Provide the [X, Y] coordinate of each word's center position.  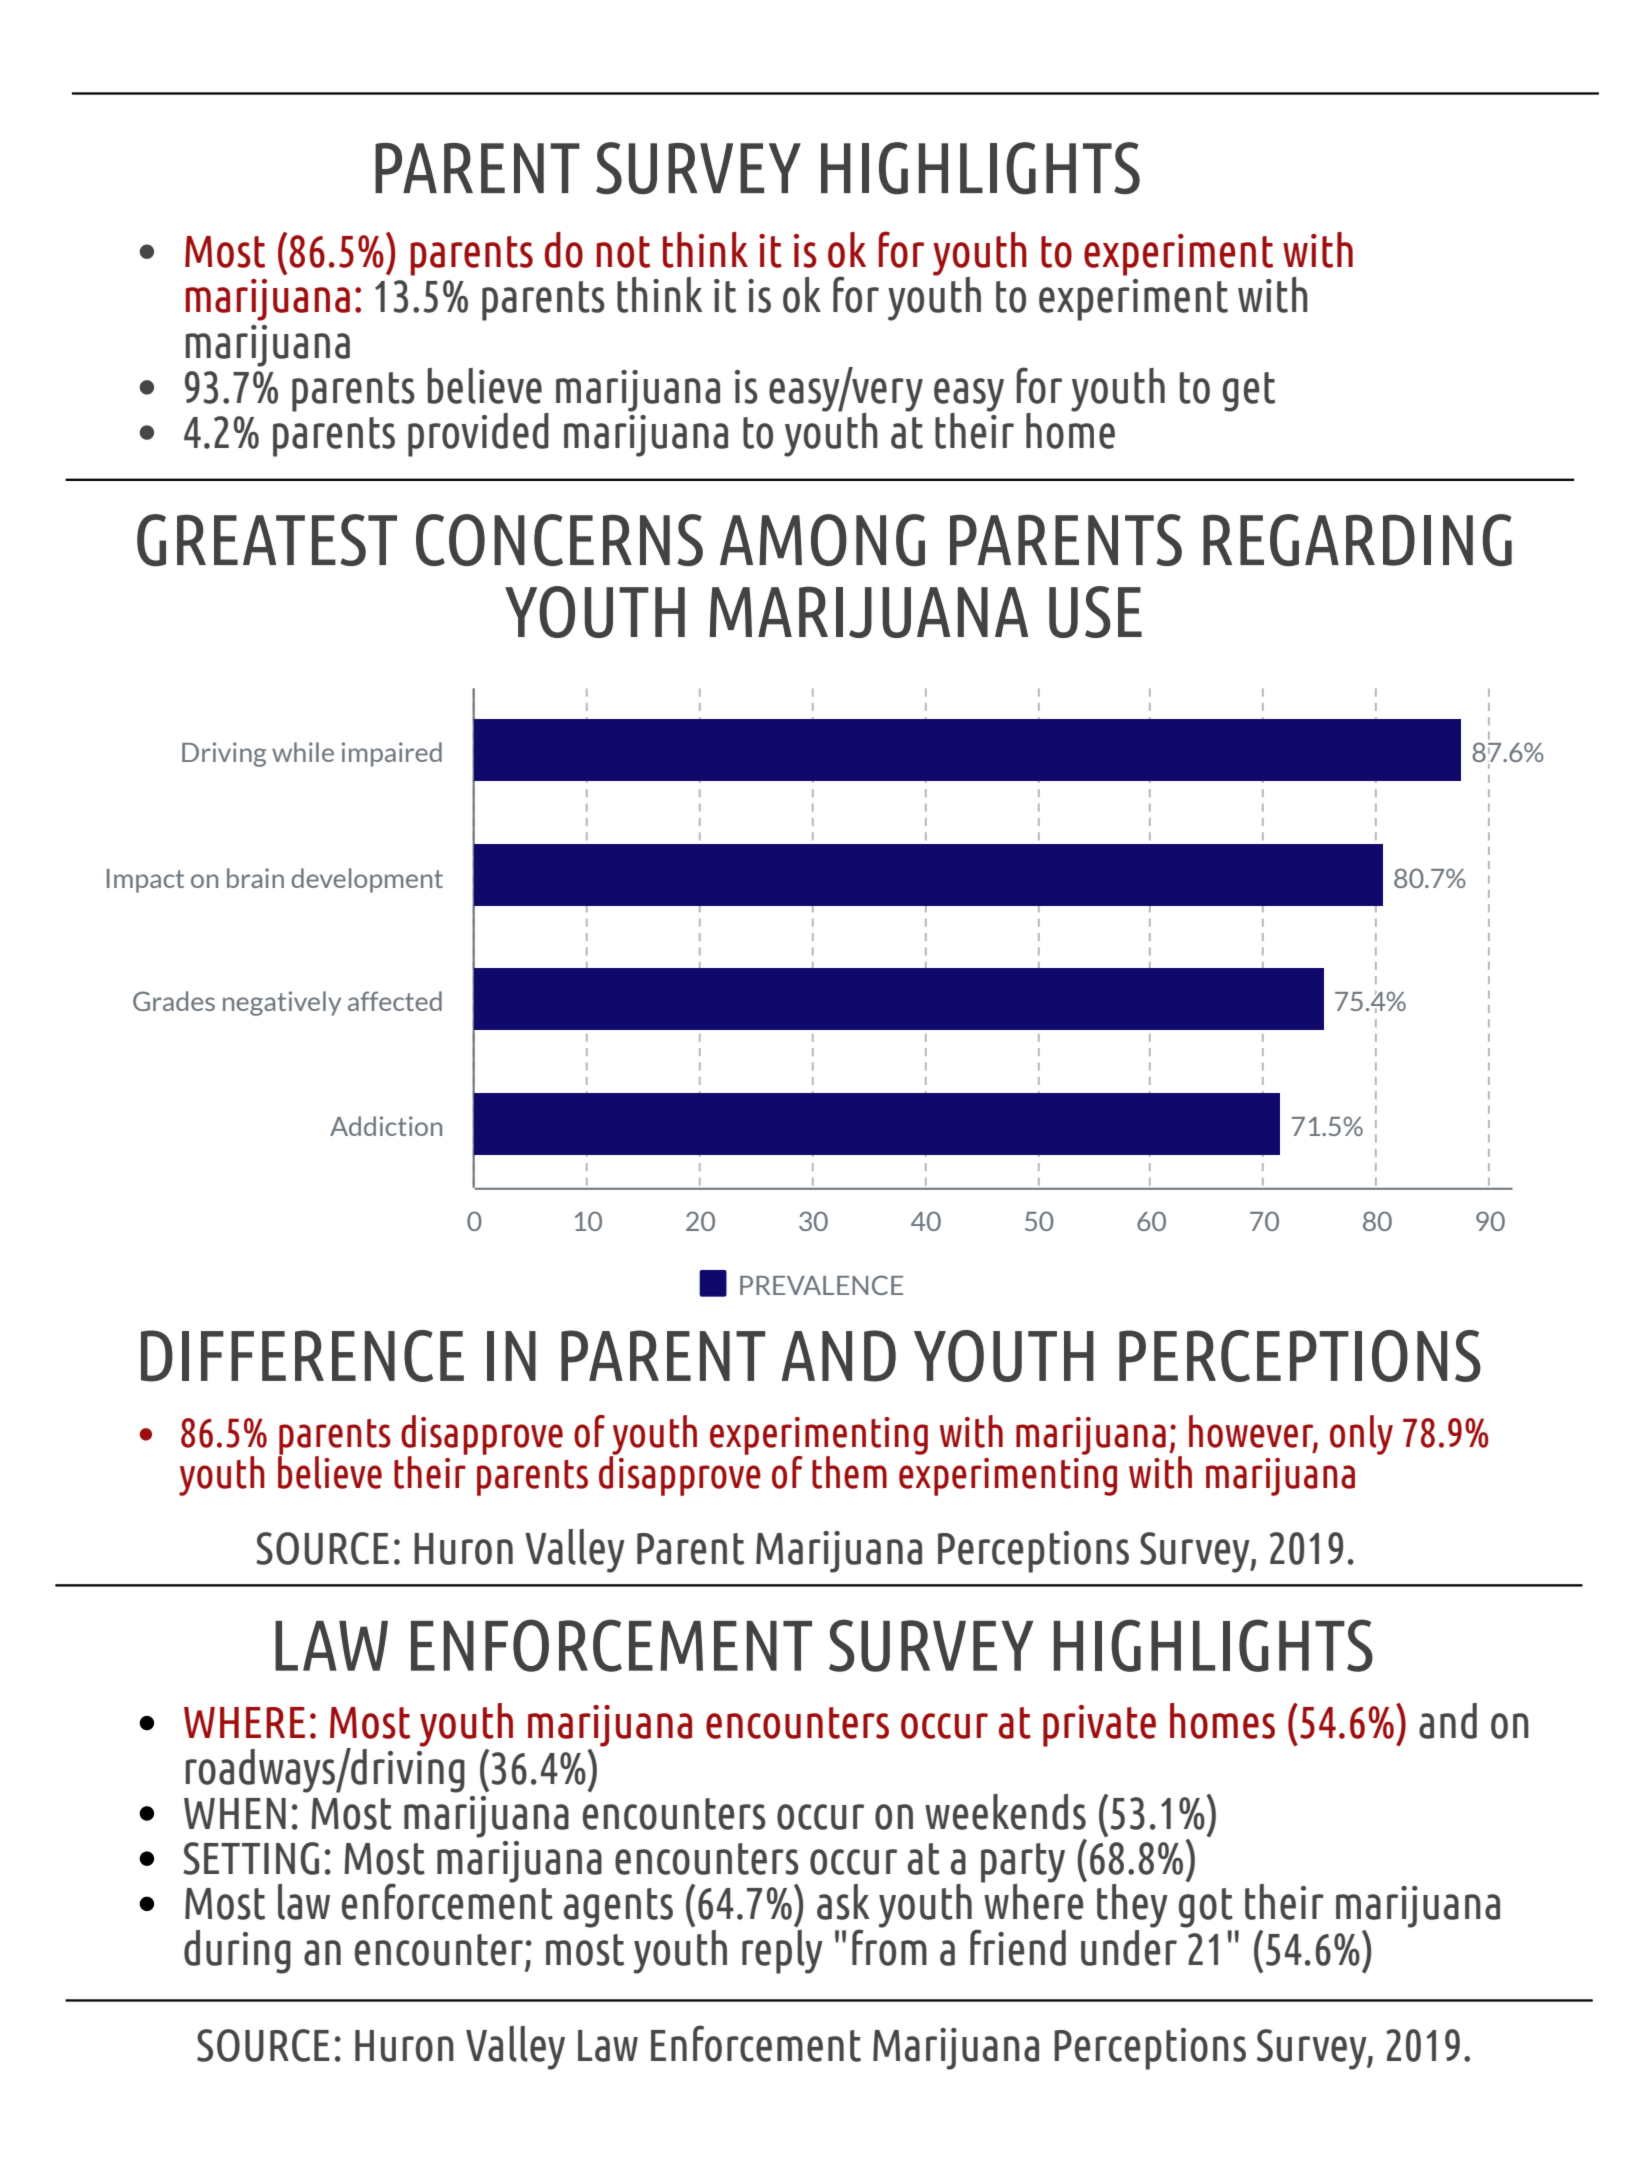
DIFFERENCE [302, 1356]
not [623, 252]
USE [1095, 612]
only [1361, 1435]
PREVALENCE [821, 1285]
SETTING [251, 1858]
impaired [392, 754]
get [1249, 392]
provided [478, 435]
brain [255, 878]
